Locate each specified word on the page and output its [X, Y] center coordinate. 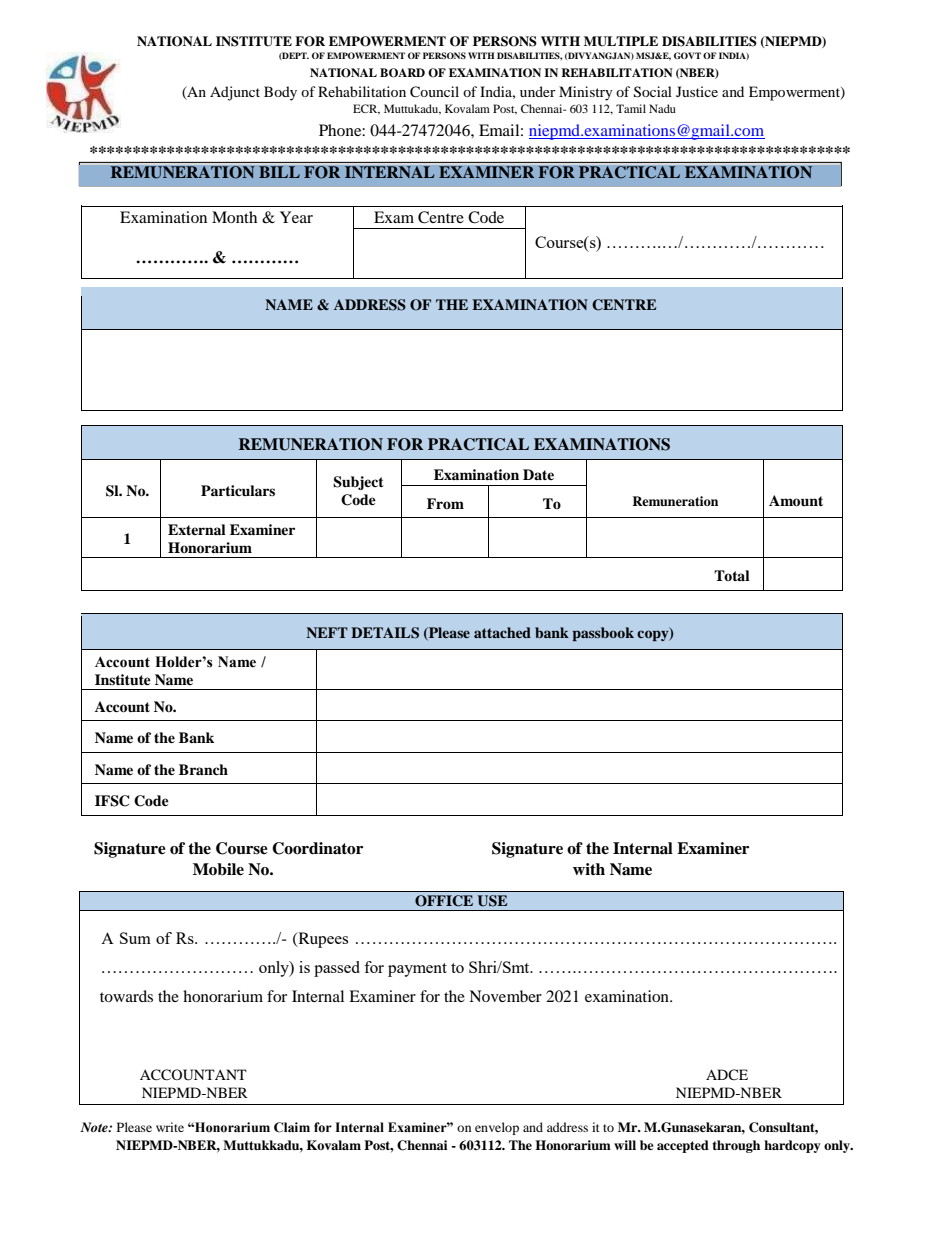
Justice [697, 91]
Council [434, 92]
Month [234, 217]
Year [296, 217]
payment [417, 970]
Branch [203, 769]
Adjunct [235, 93]
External [197, 529]
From [445, 503]
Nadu [662, 108]
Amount [796, 501]
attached [502, 632]
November [505, 996]
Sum [135, 938]
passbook [603, 634]
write [170, 1127]
